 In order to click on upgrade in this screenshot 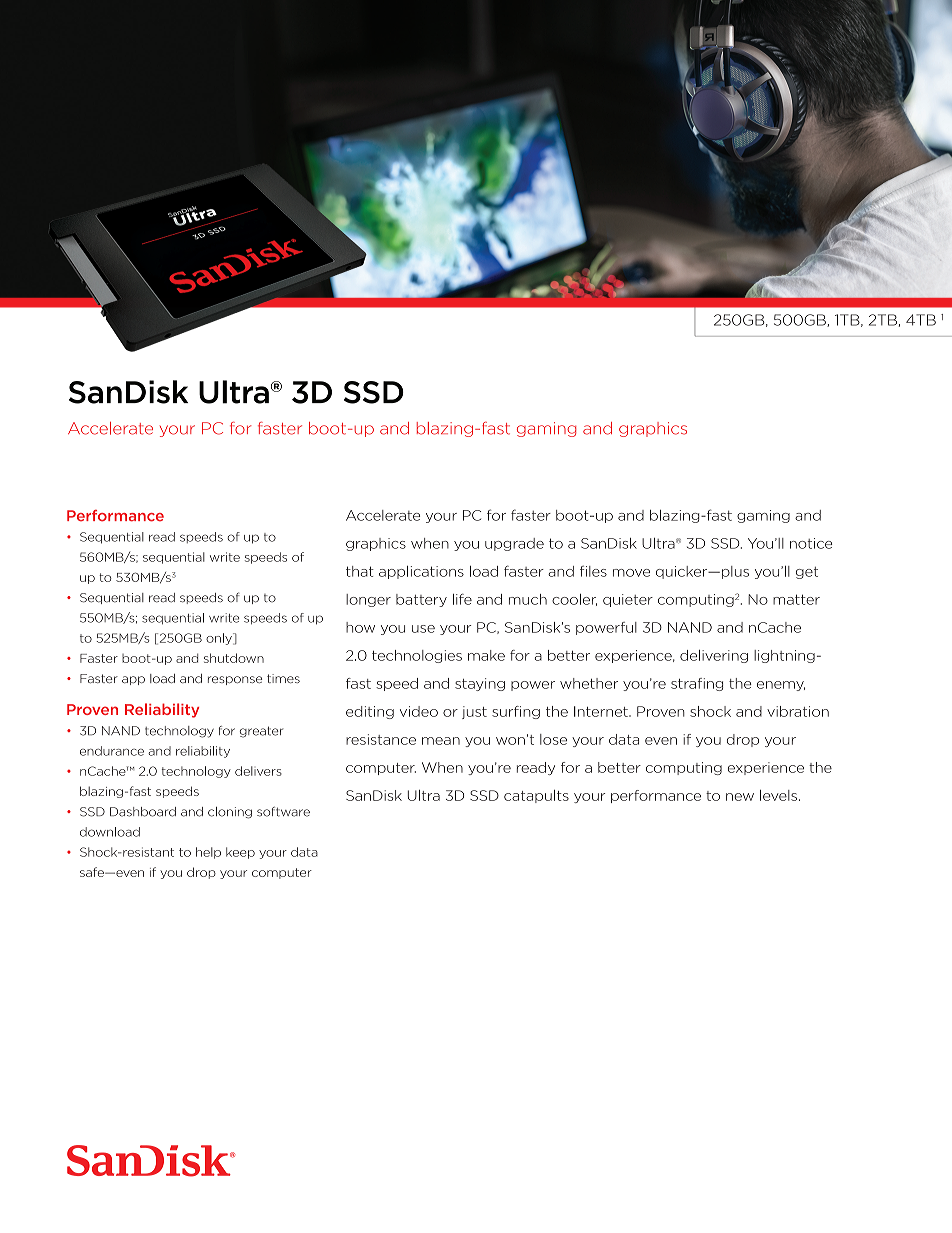, I will do `click(514, 544)`.
